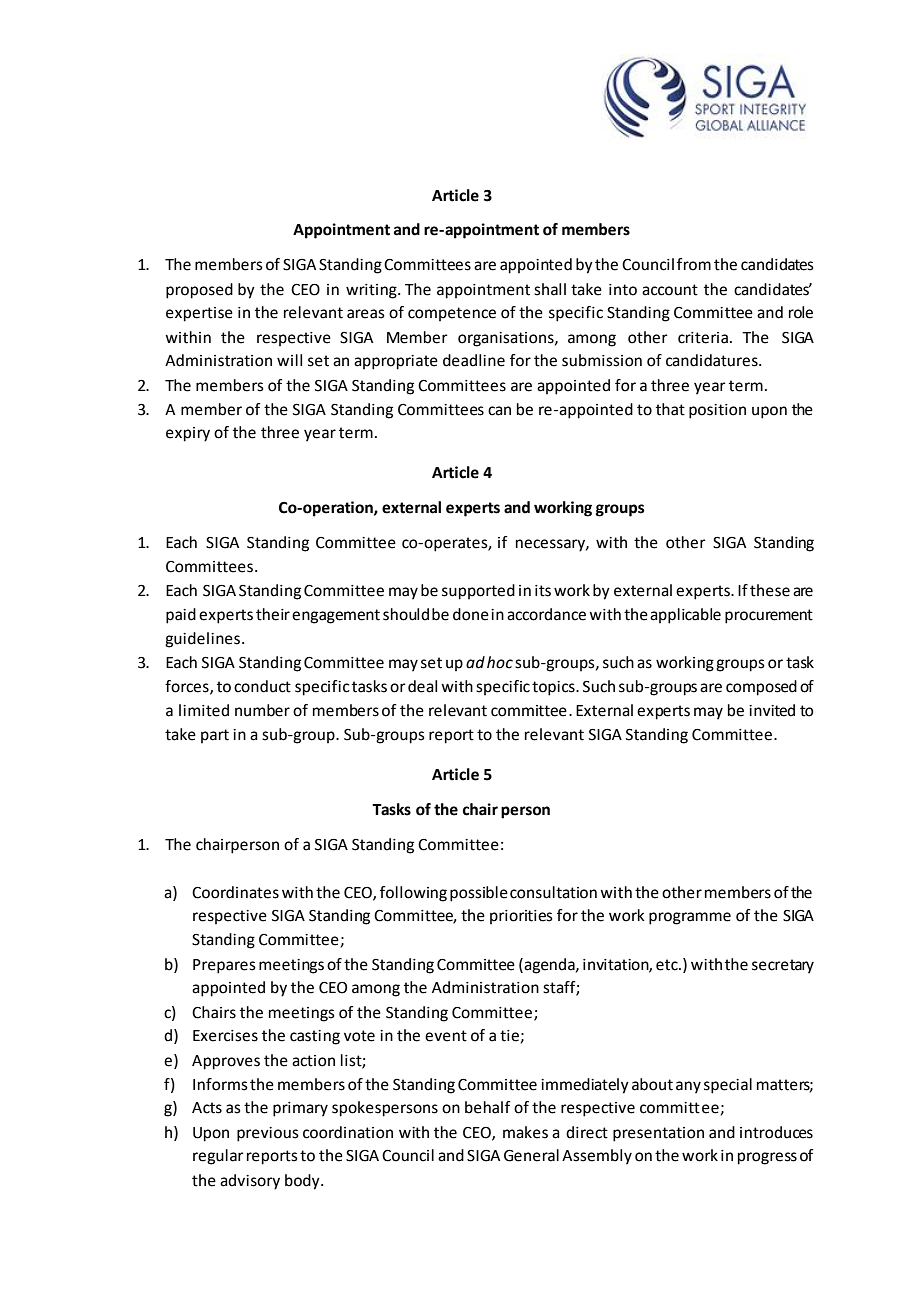 The height and width of the document is (1308, 924). Describe the element at coordinates (478, 592) in the document. I see `supported` at that location.
